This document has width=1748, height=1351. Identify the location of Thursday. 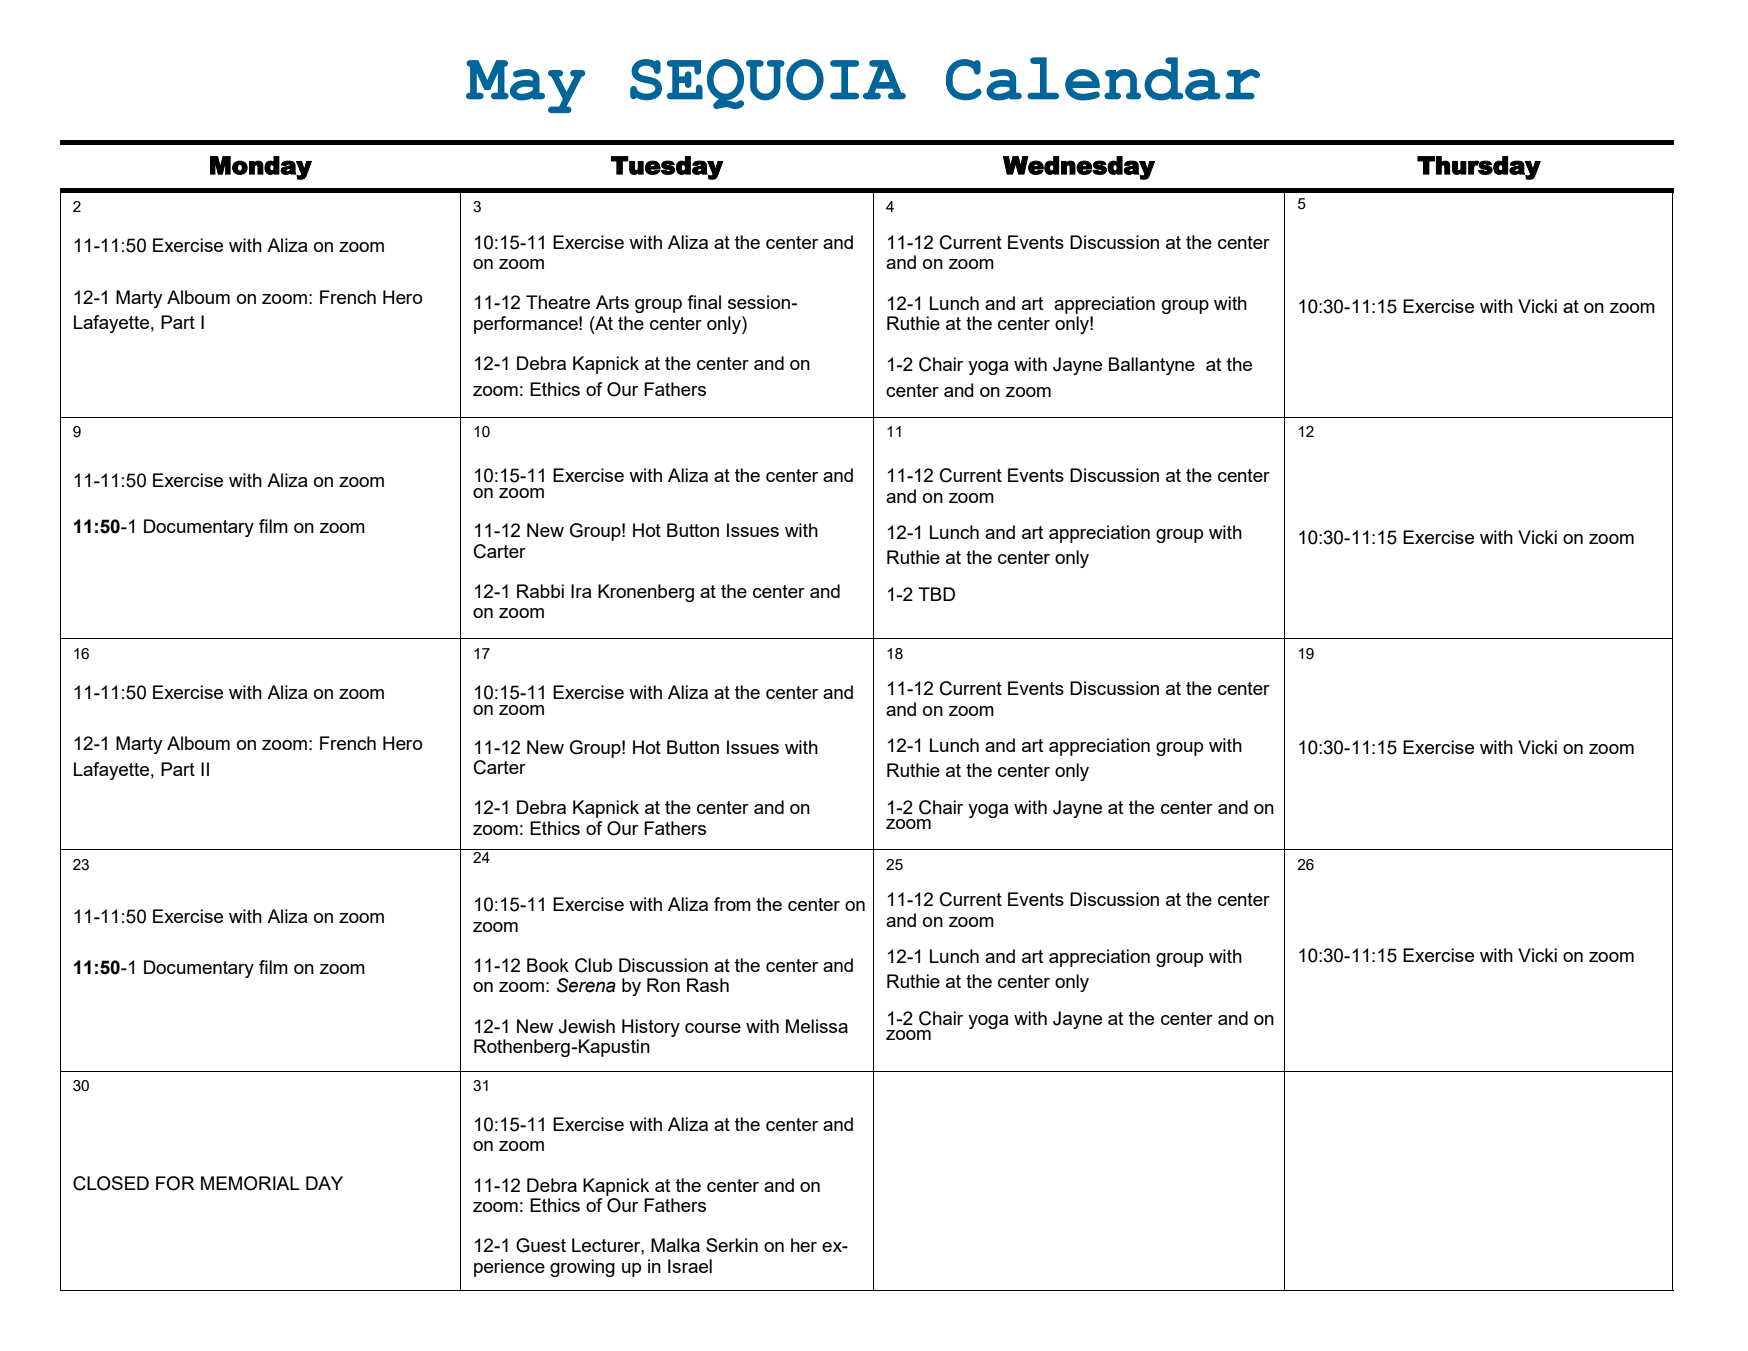
(1479, 168).
